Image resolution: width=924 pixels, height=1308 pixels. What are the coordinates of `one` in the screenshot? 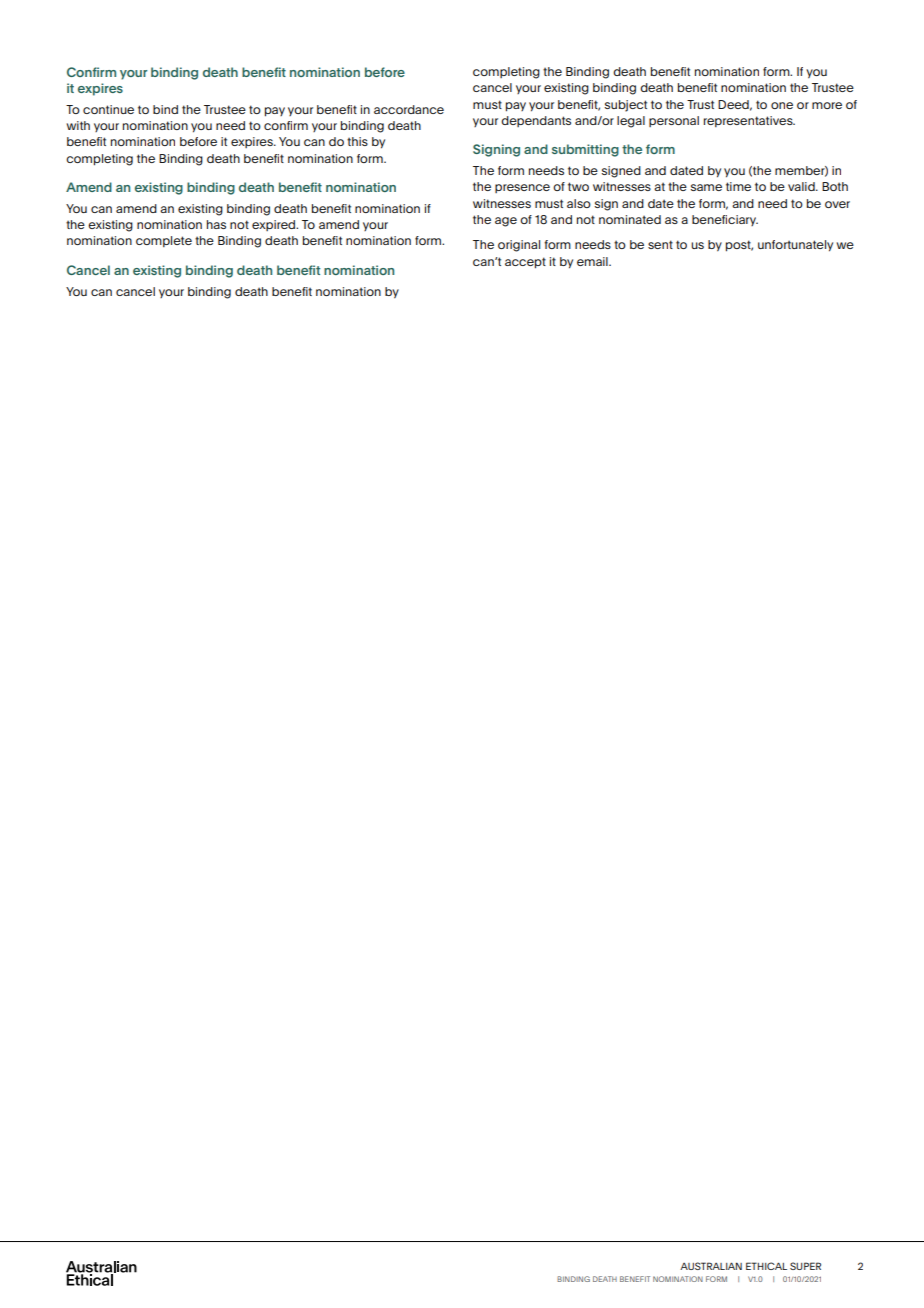 It's located at (782, 105).
